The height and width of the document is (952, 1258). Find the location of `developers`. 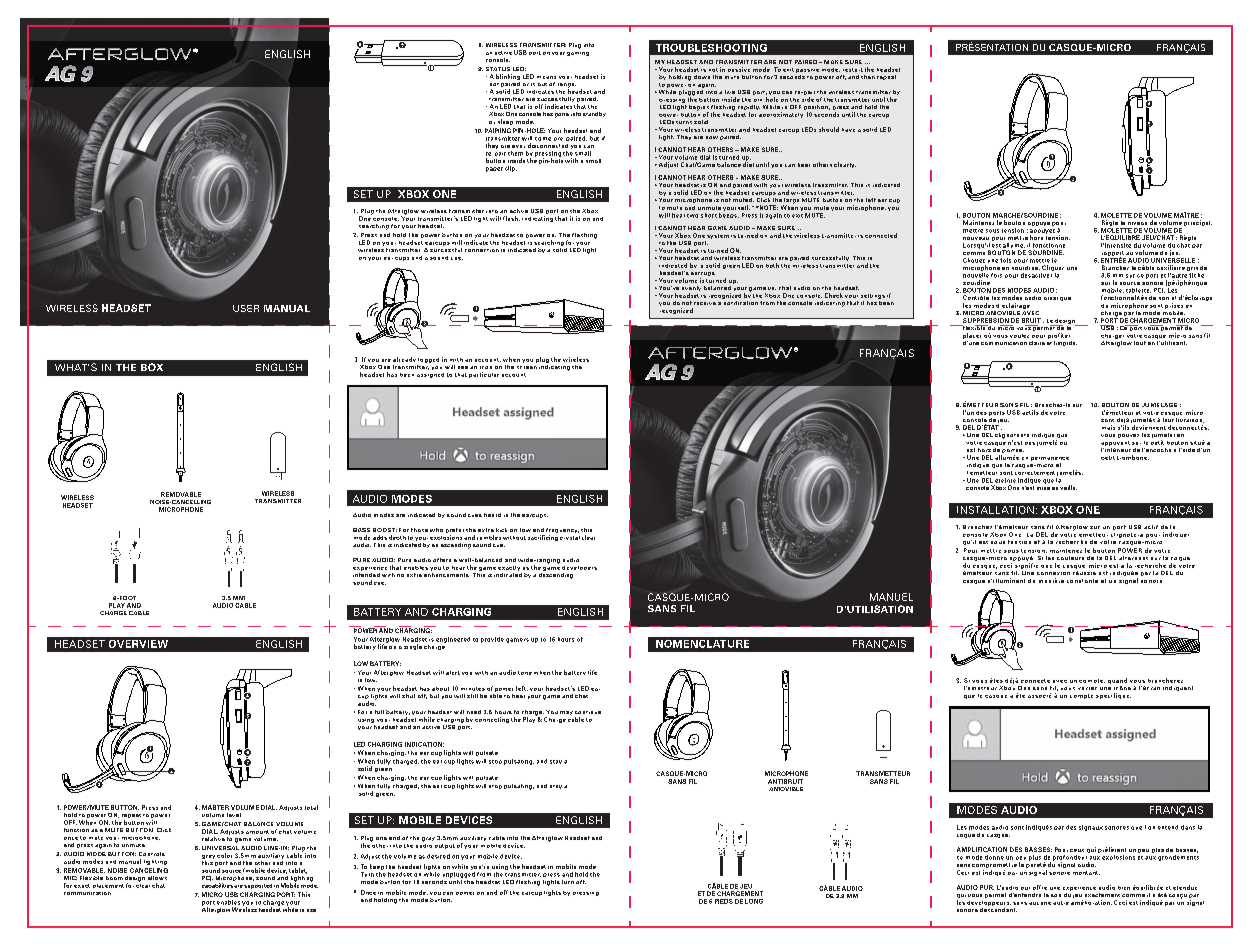

developers is located at coordinates (579, 568).
